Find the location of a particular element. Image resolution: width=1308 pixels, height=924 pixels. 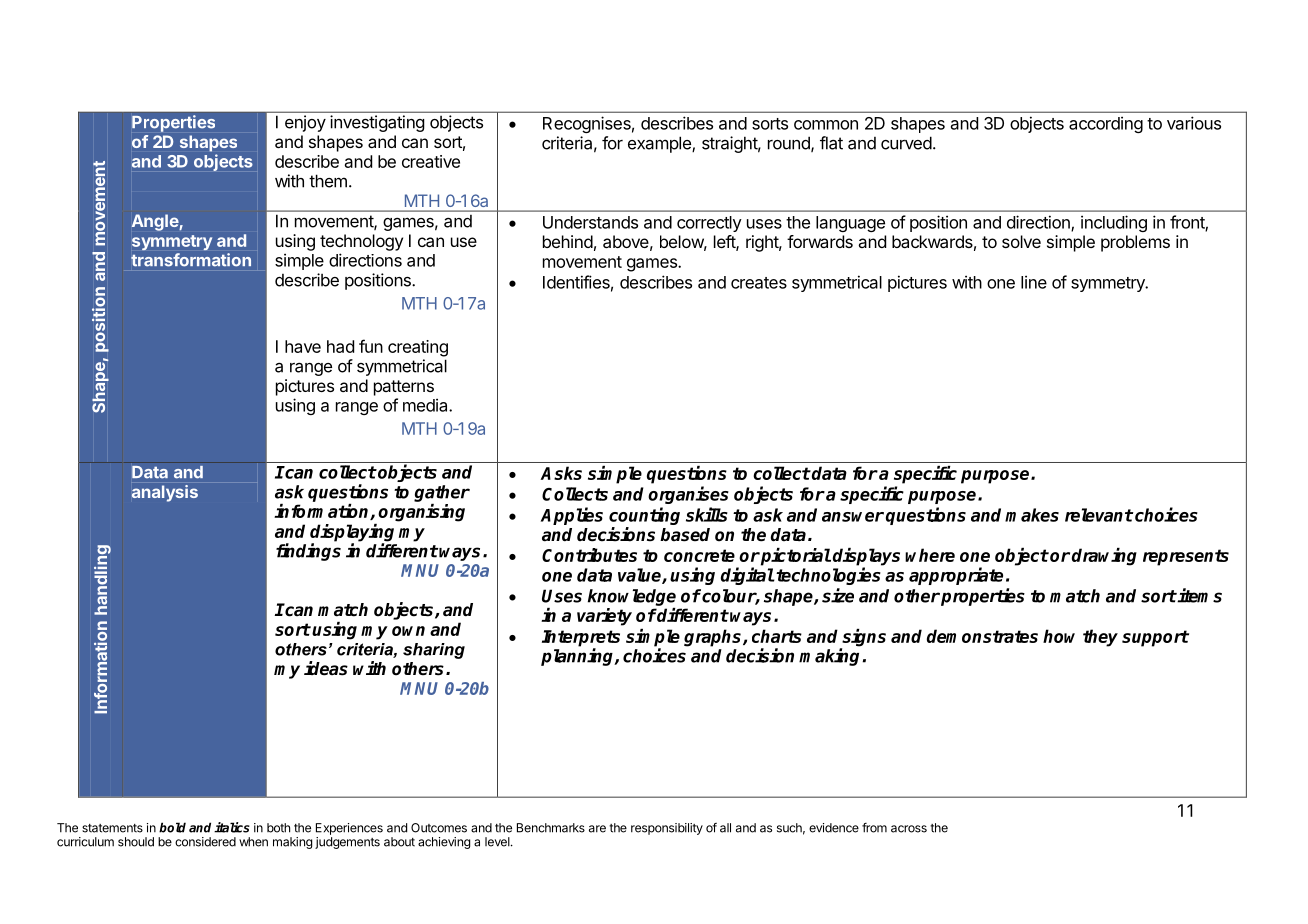

them is located at coordinates (328, 181).
